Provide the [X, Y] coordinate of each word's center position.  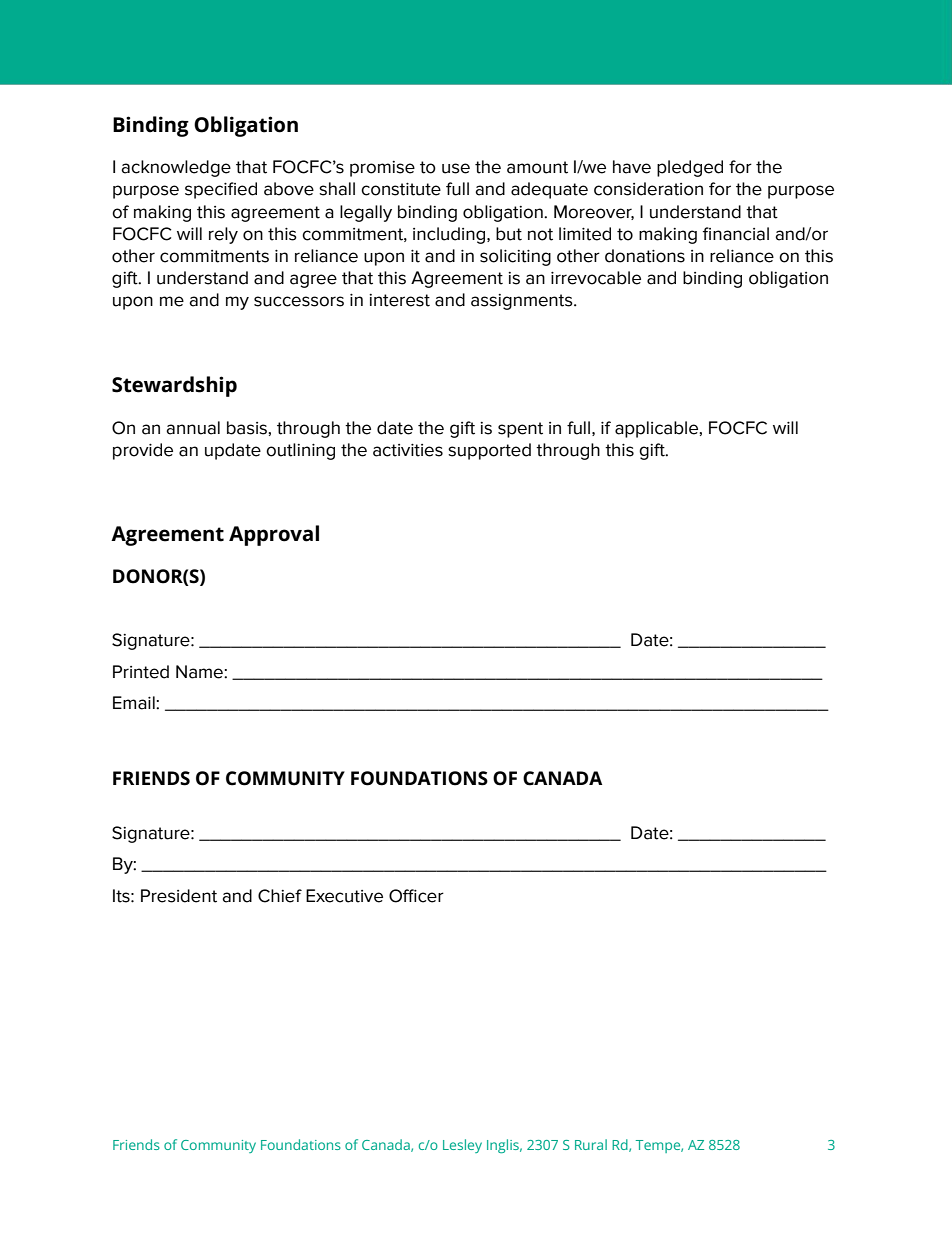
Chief [280, 896]
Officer [416, 896]
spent [520, 430]
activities [408, 450]
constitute [401, 189]
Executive [344, 896]
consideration [648, 189]
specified [221, 190]
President [179, 896]
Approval [274, 535]
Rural [591, 1144]
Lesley [462, 1146]
